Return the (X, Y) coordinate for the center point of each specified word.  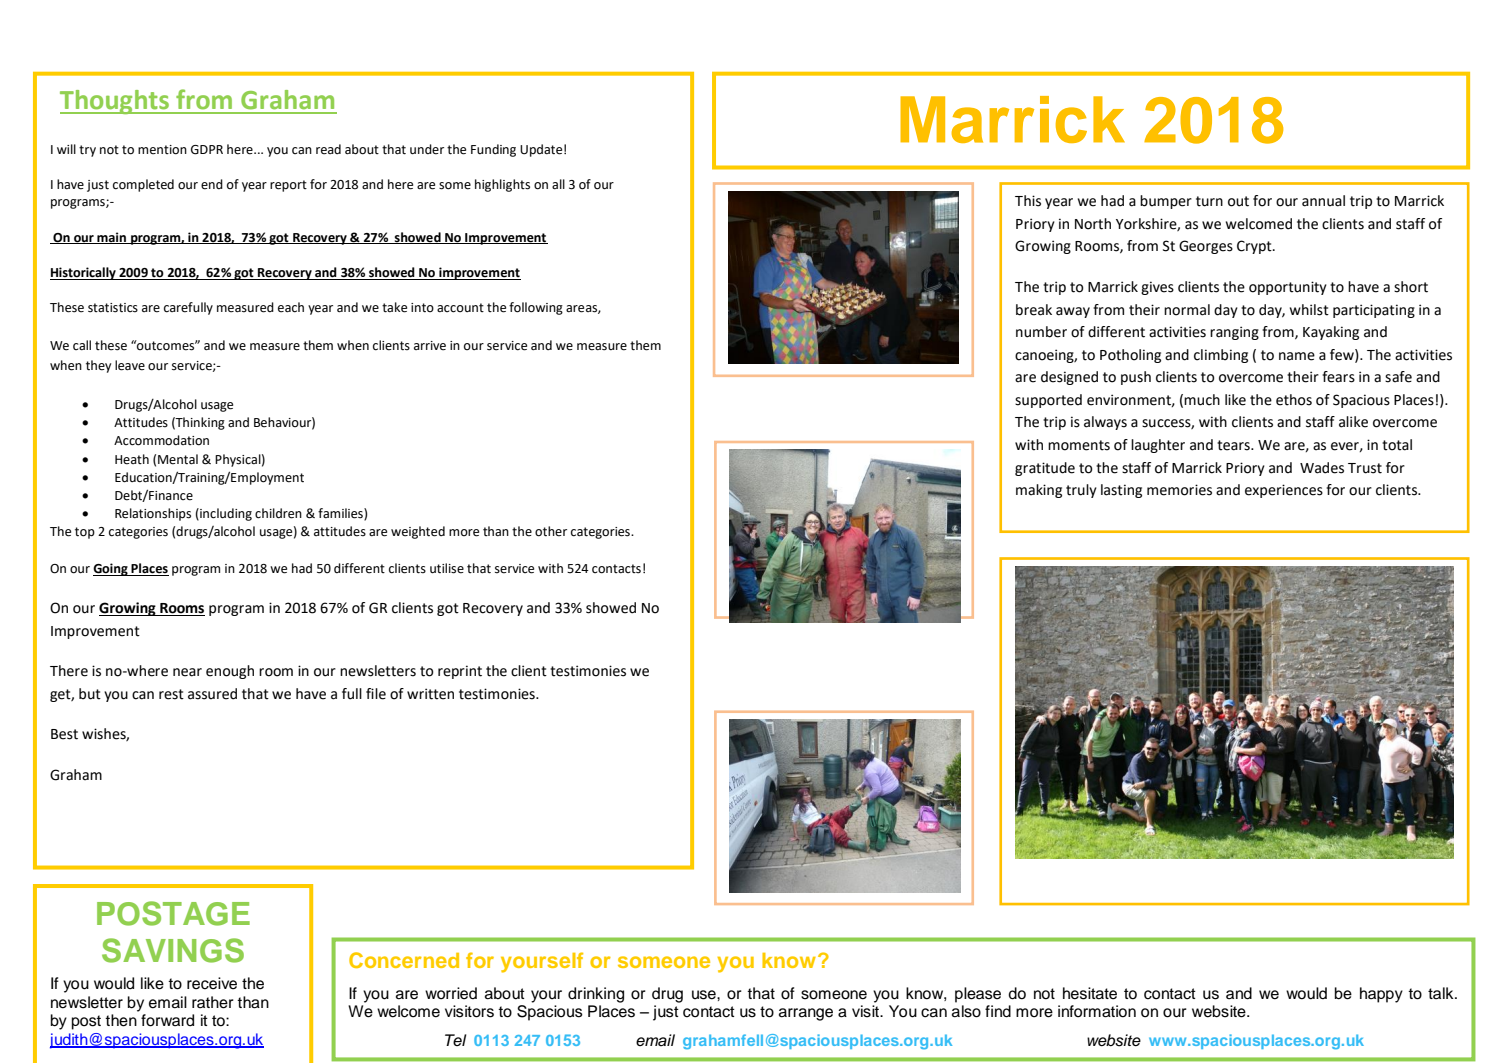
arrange (806, 1014)
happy (1381, 995)
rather (213, 1002)
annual (1323, 201)
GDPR (207, 150)
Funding (493, 150)
